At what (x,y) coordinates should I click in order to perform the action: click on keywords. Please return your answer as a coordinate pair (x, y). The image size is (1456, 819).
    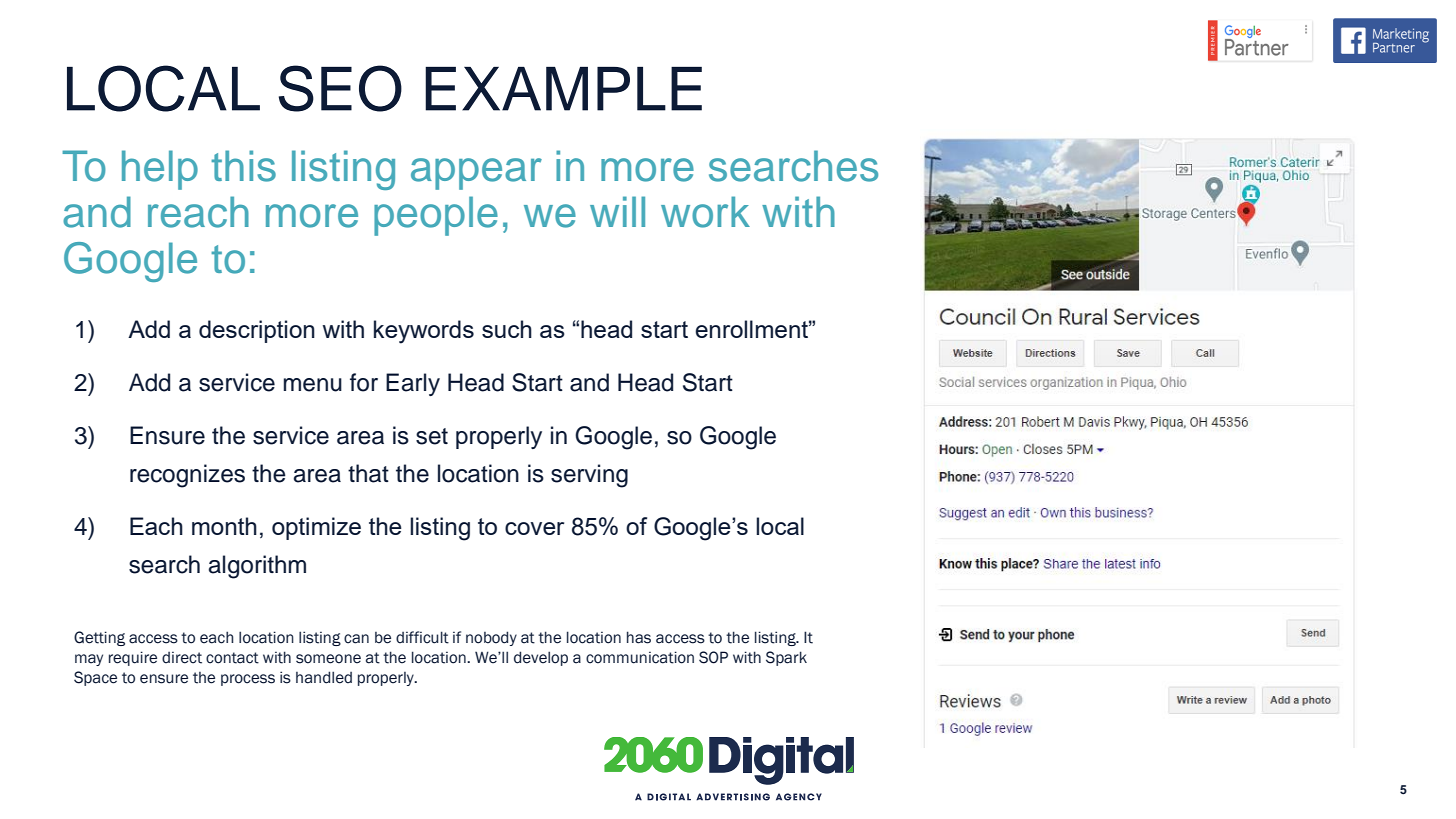
    Looking at the image, I should click on (424, 332).
